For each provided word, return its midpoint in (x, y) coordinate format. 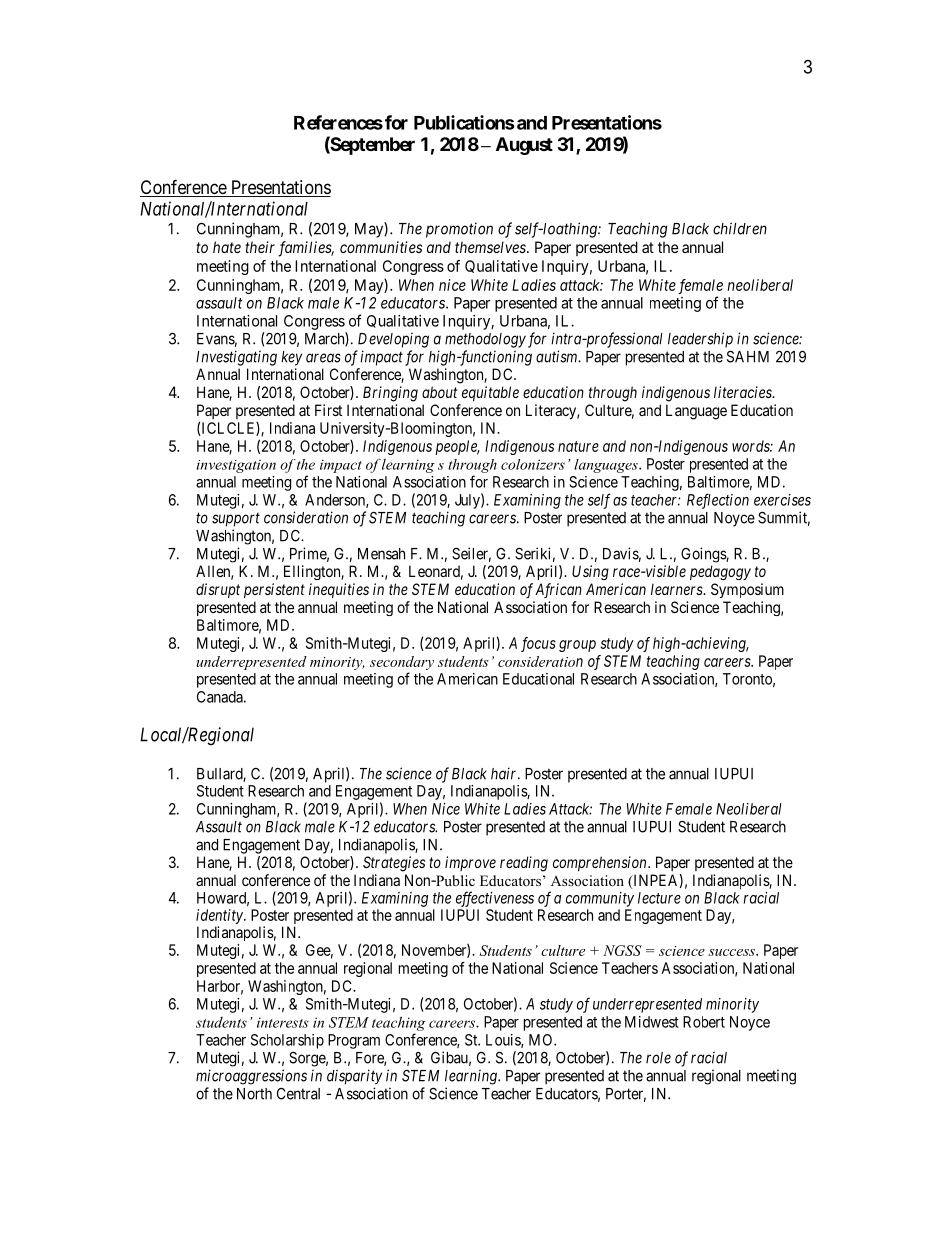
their (260, 247)
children (740, 228)
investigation (236, 466)
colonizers (533, 464)
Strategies (394, 864)
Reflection (718, 501)
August (524, 146)
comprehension (601, 863)
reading (524, 864)
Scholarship (287, 1041)
